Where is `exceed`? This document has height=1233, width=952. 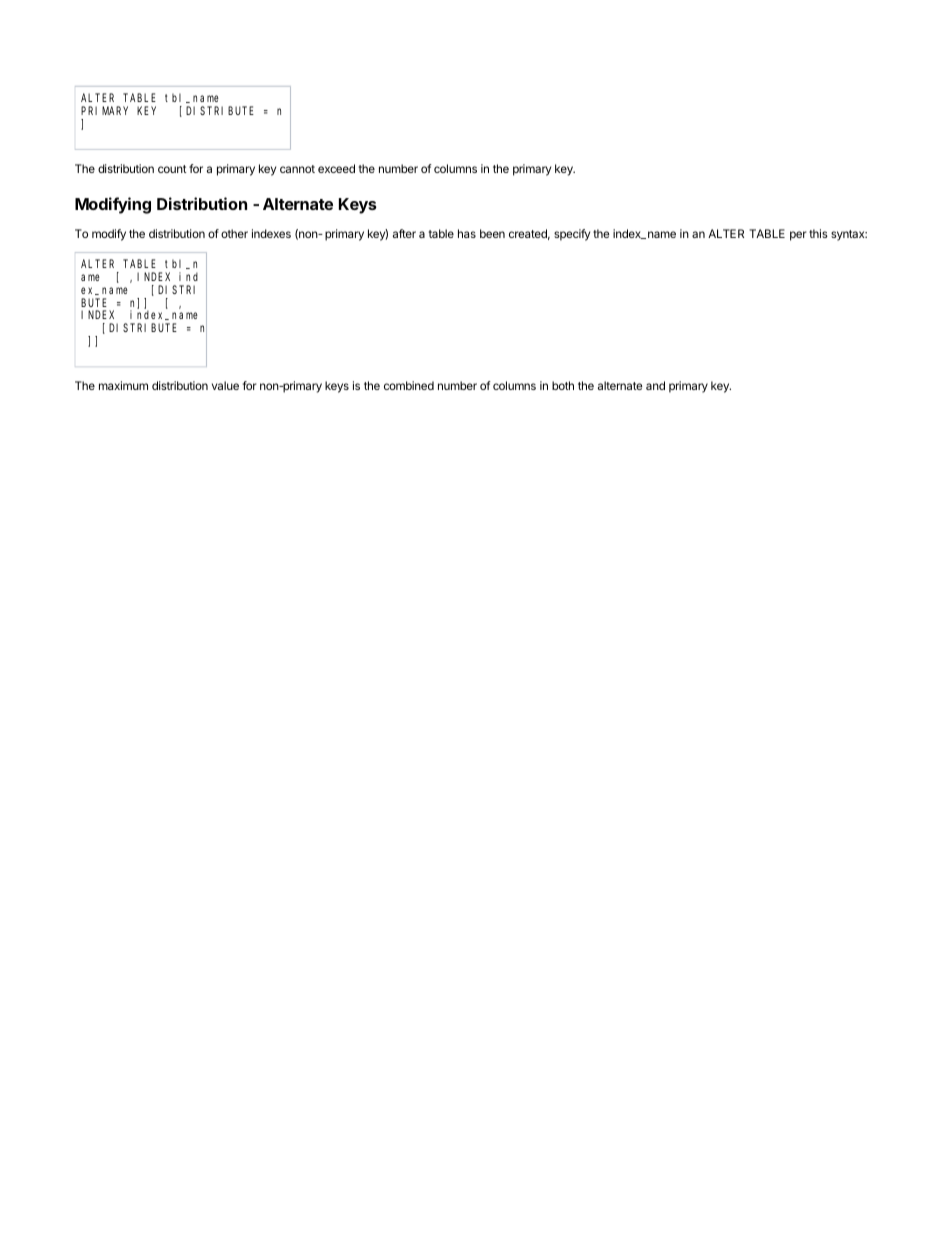
exceed is located at coordinates (336, 168).
